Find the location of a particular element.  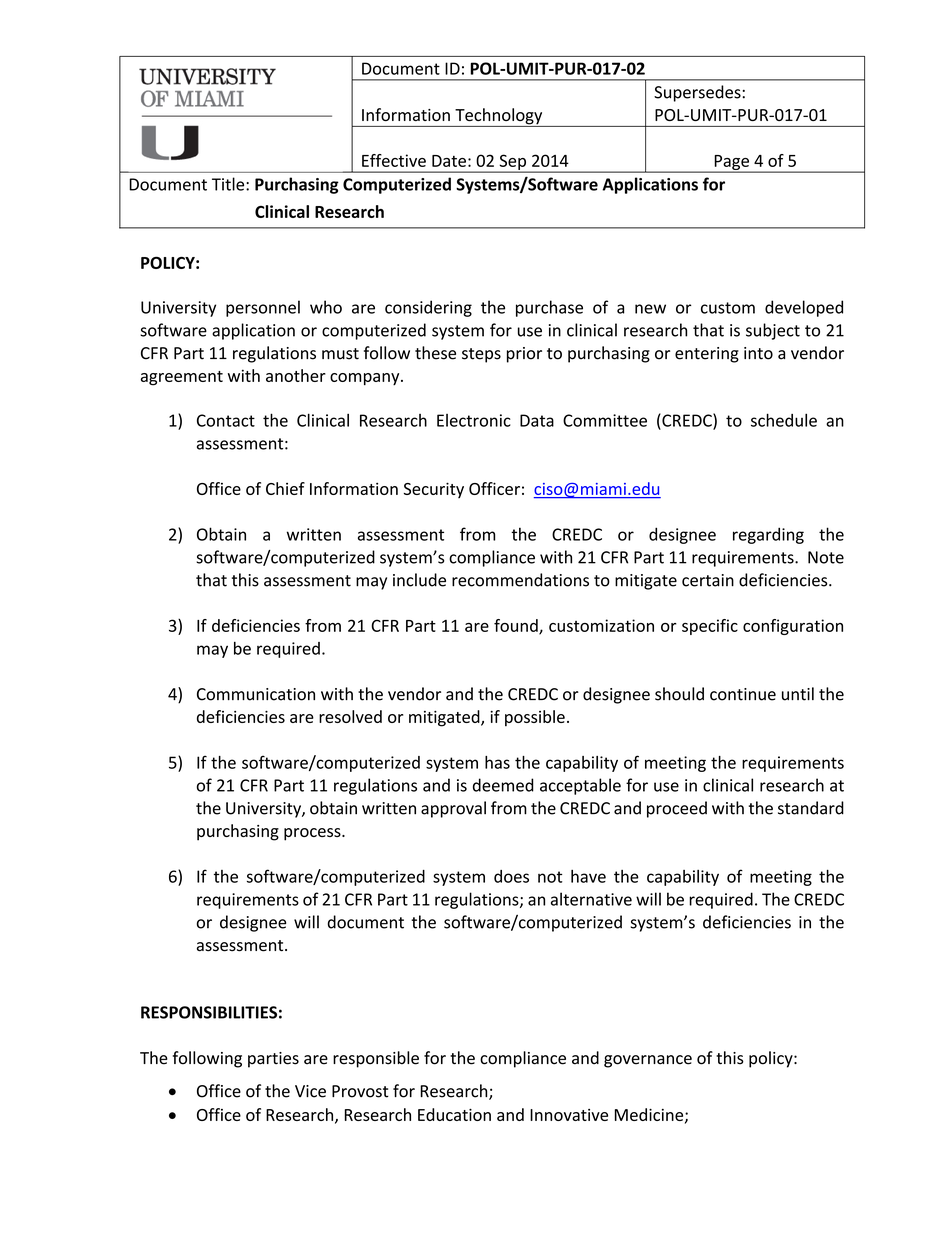

Education is located at coordinates (454, 1114).
